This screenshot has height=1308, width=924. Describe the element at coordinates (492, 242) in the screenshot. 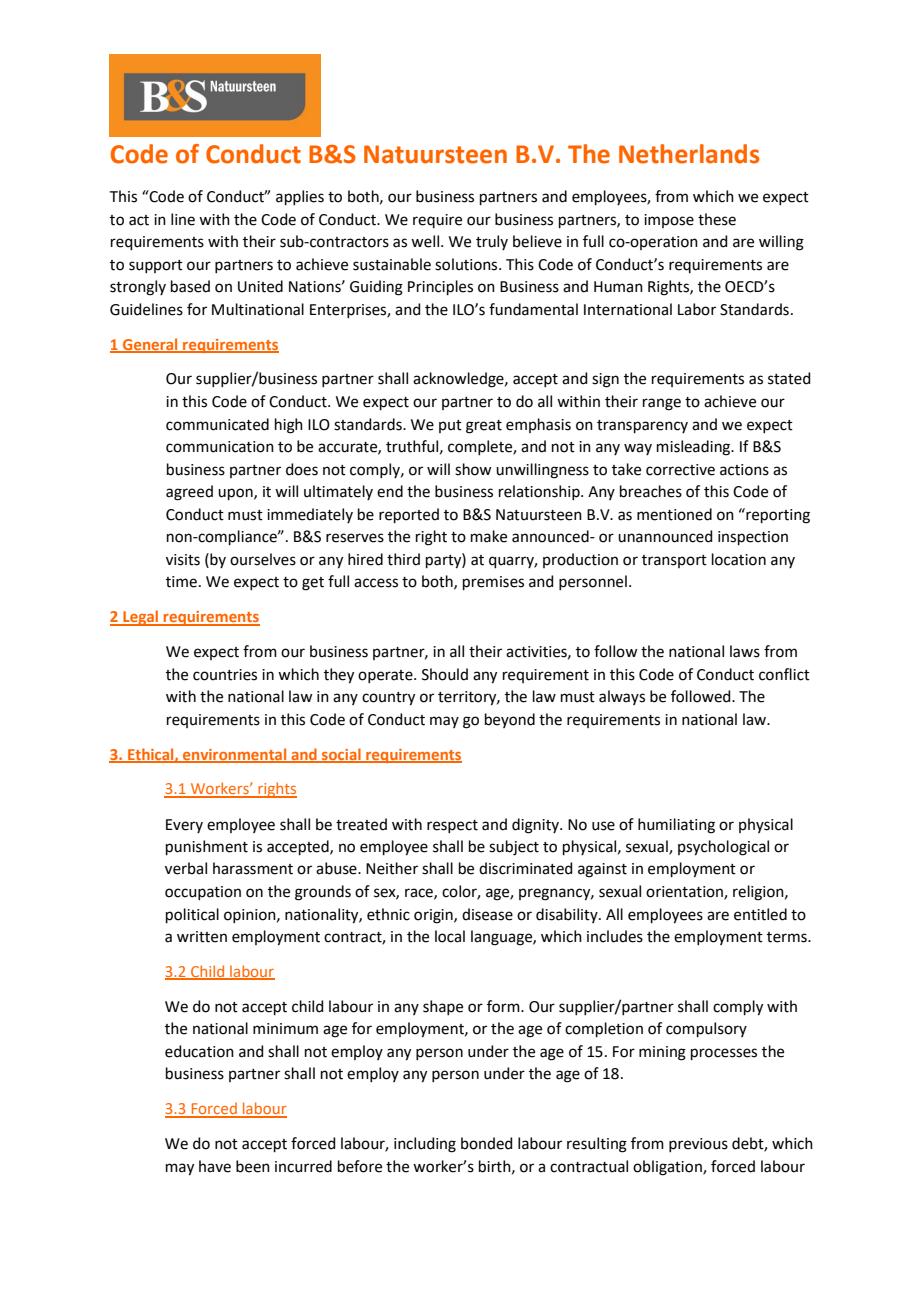

I see `truly` at that location.
